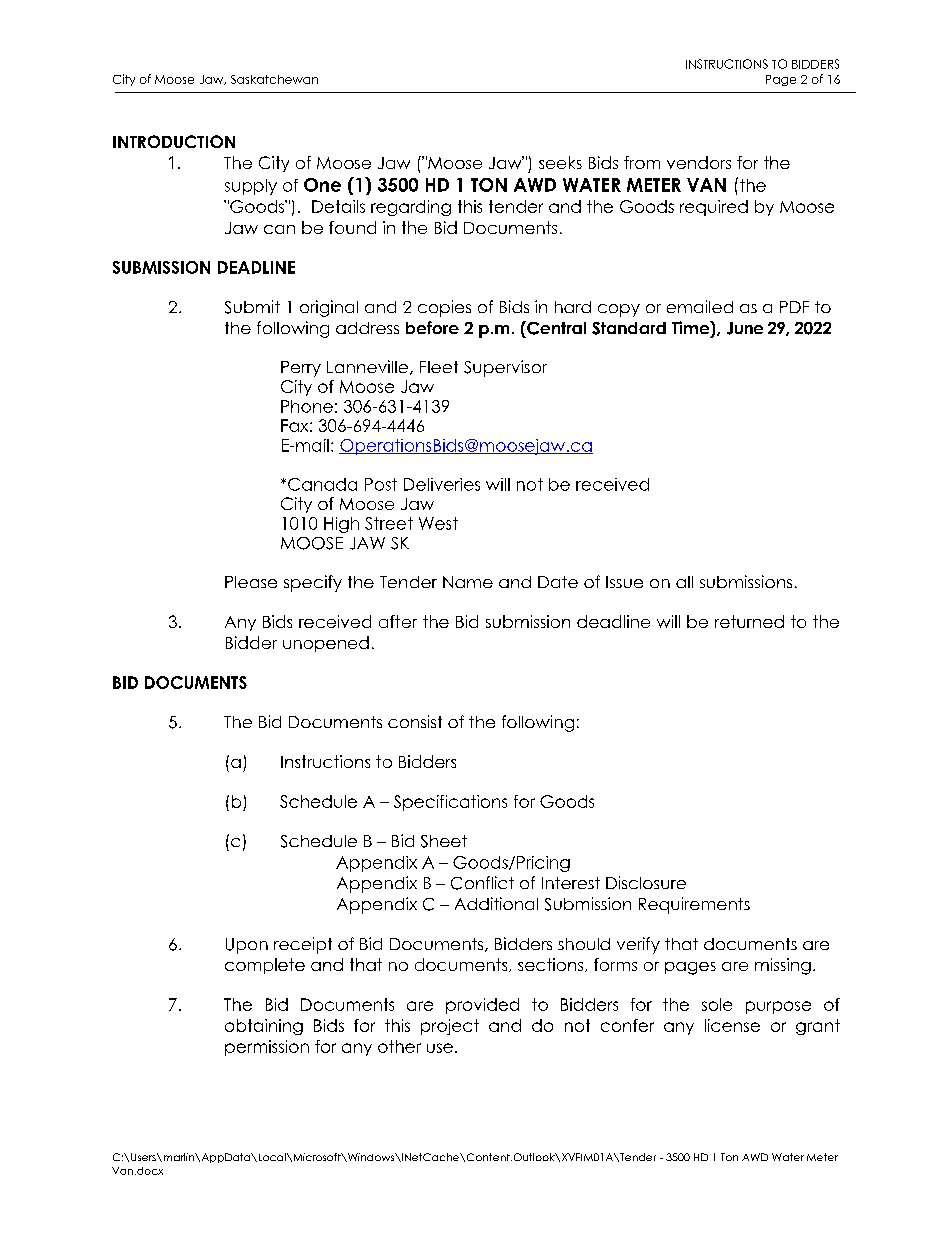 The image size is (952, 1233). I want to click on vendors, so click(699, 162).
